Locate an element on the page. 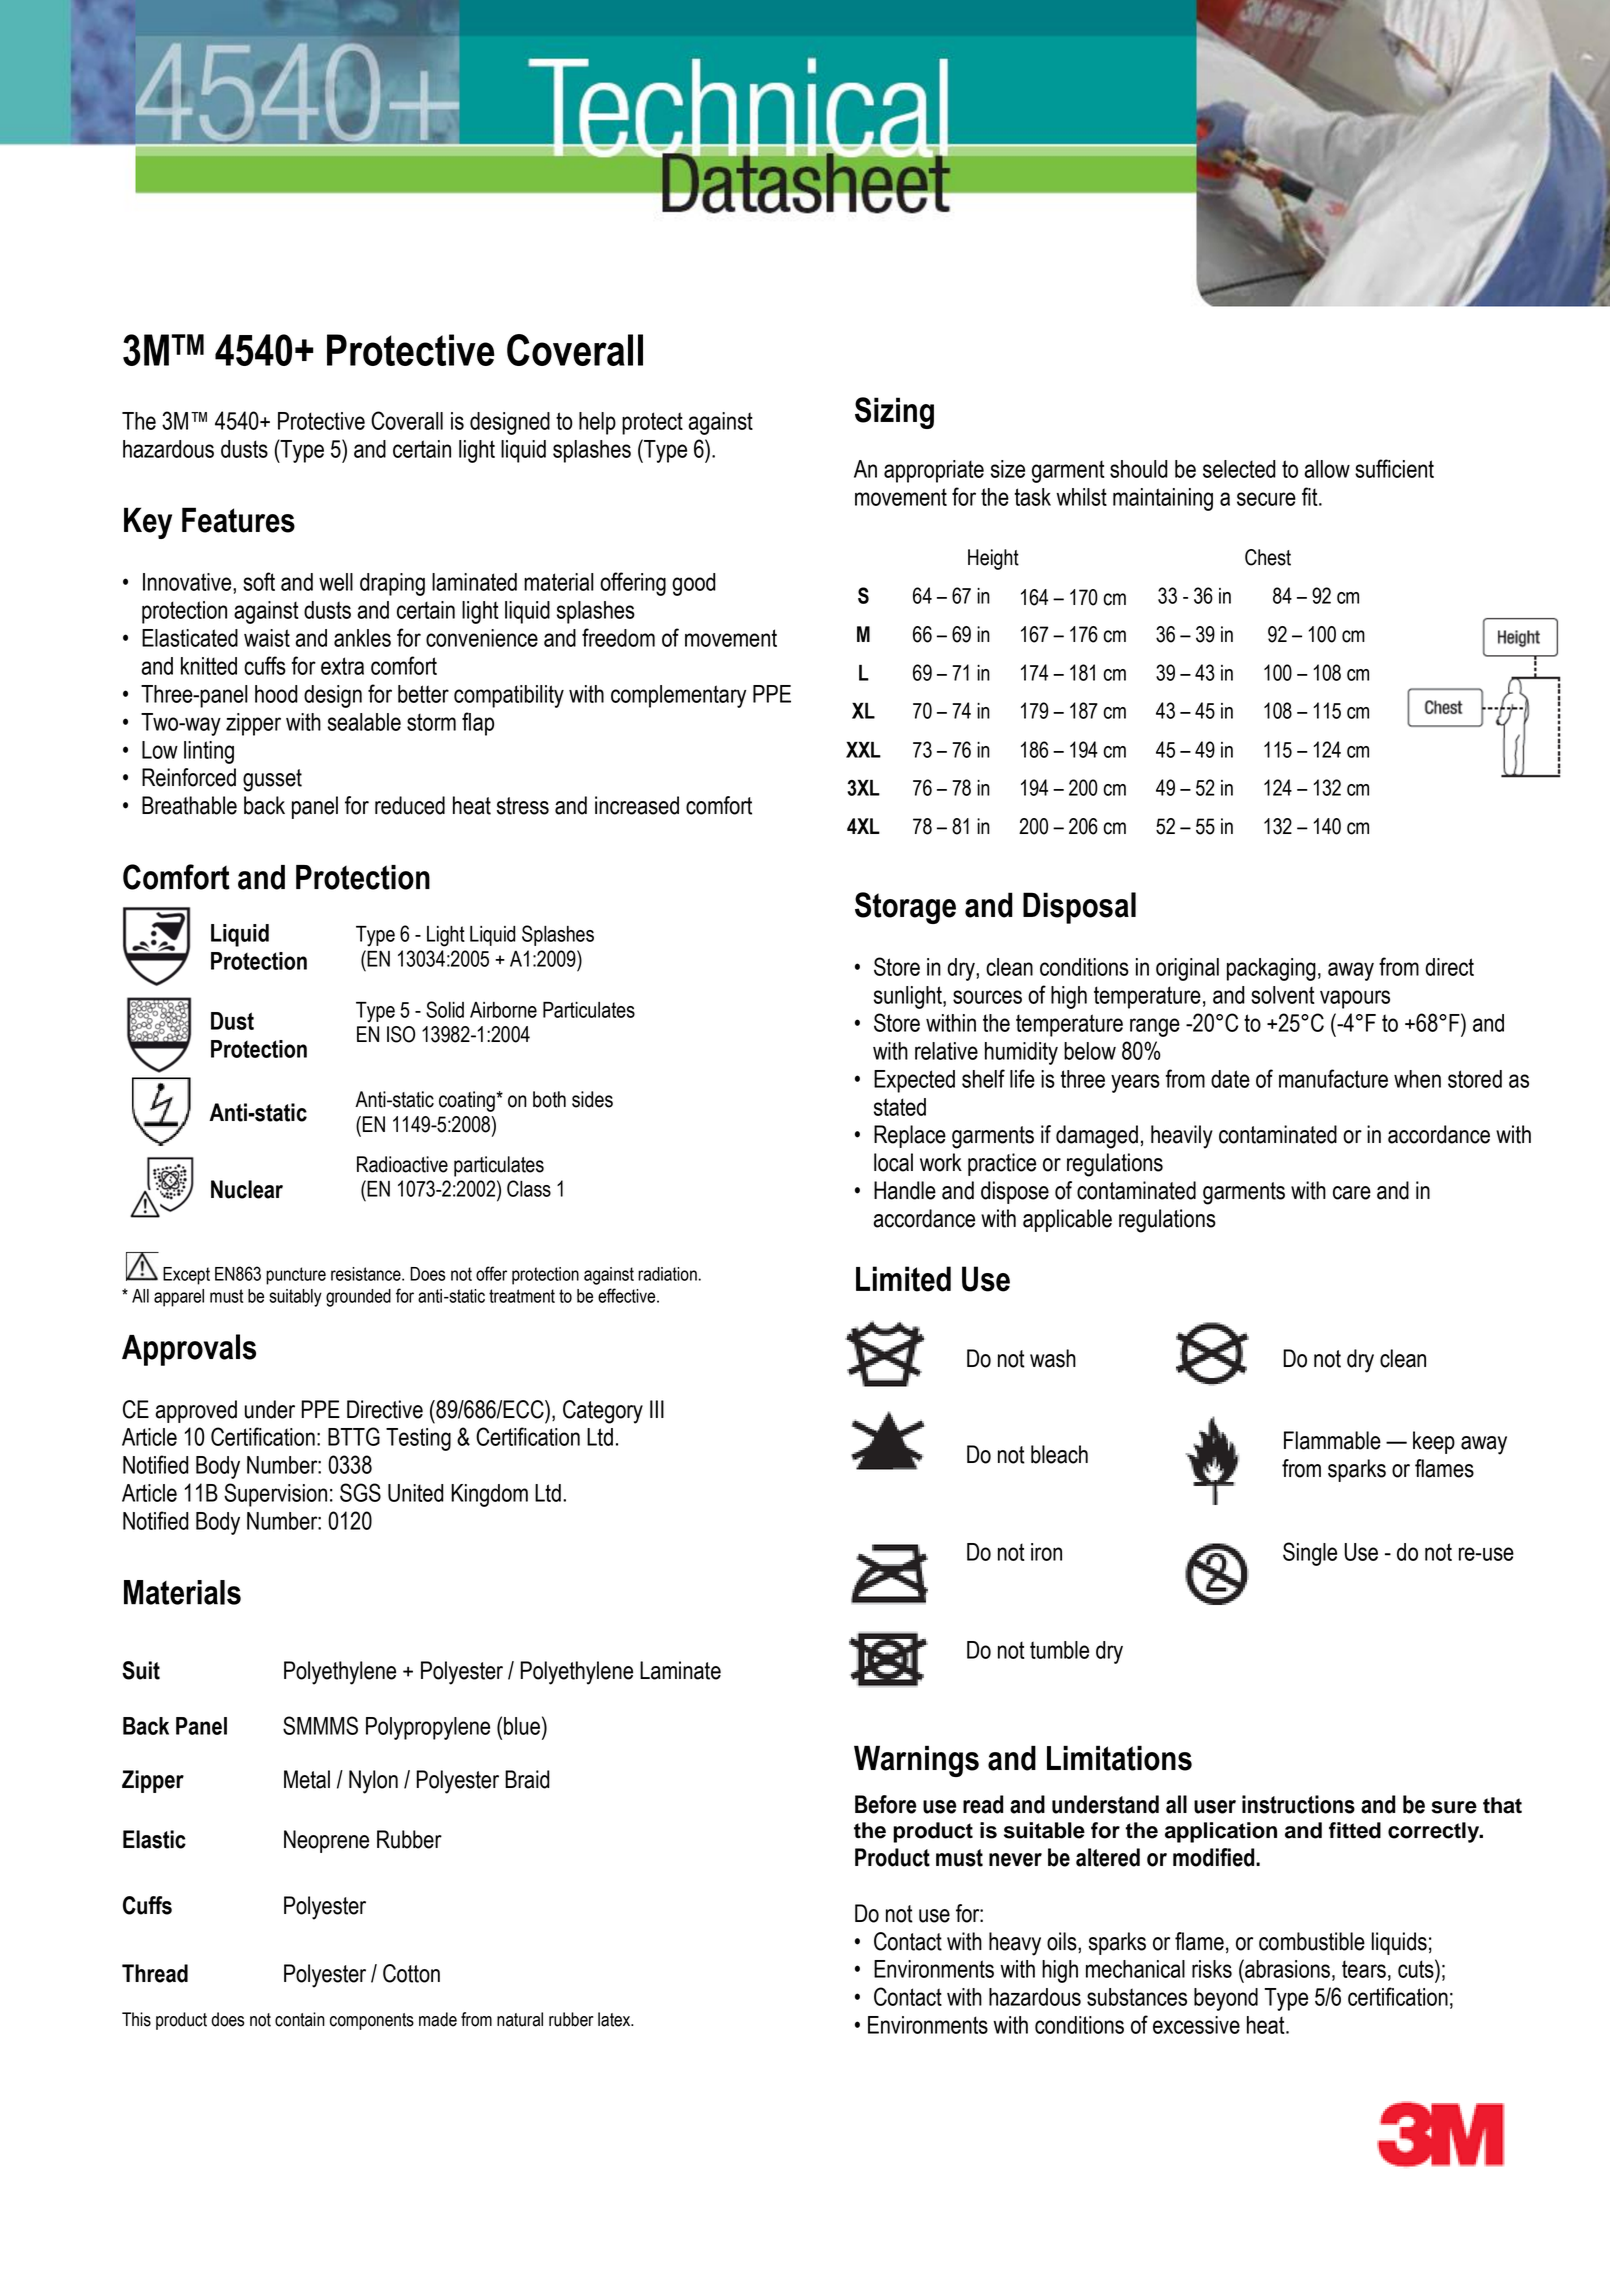 This document has width=1610, height=2277. contain is located at coordinates (300, 2019).
